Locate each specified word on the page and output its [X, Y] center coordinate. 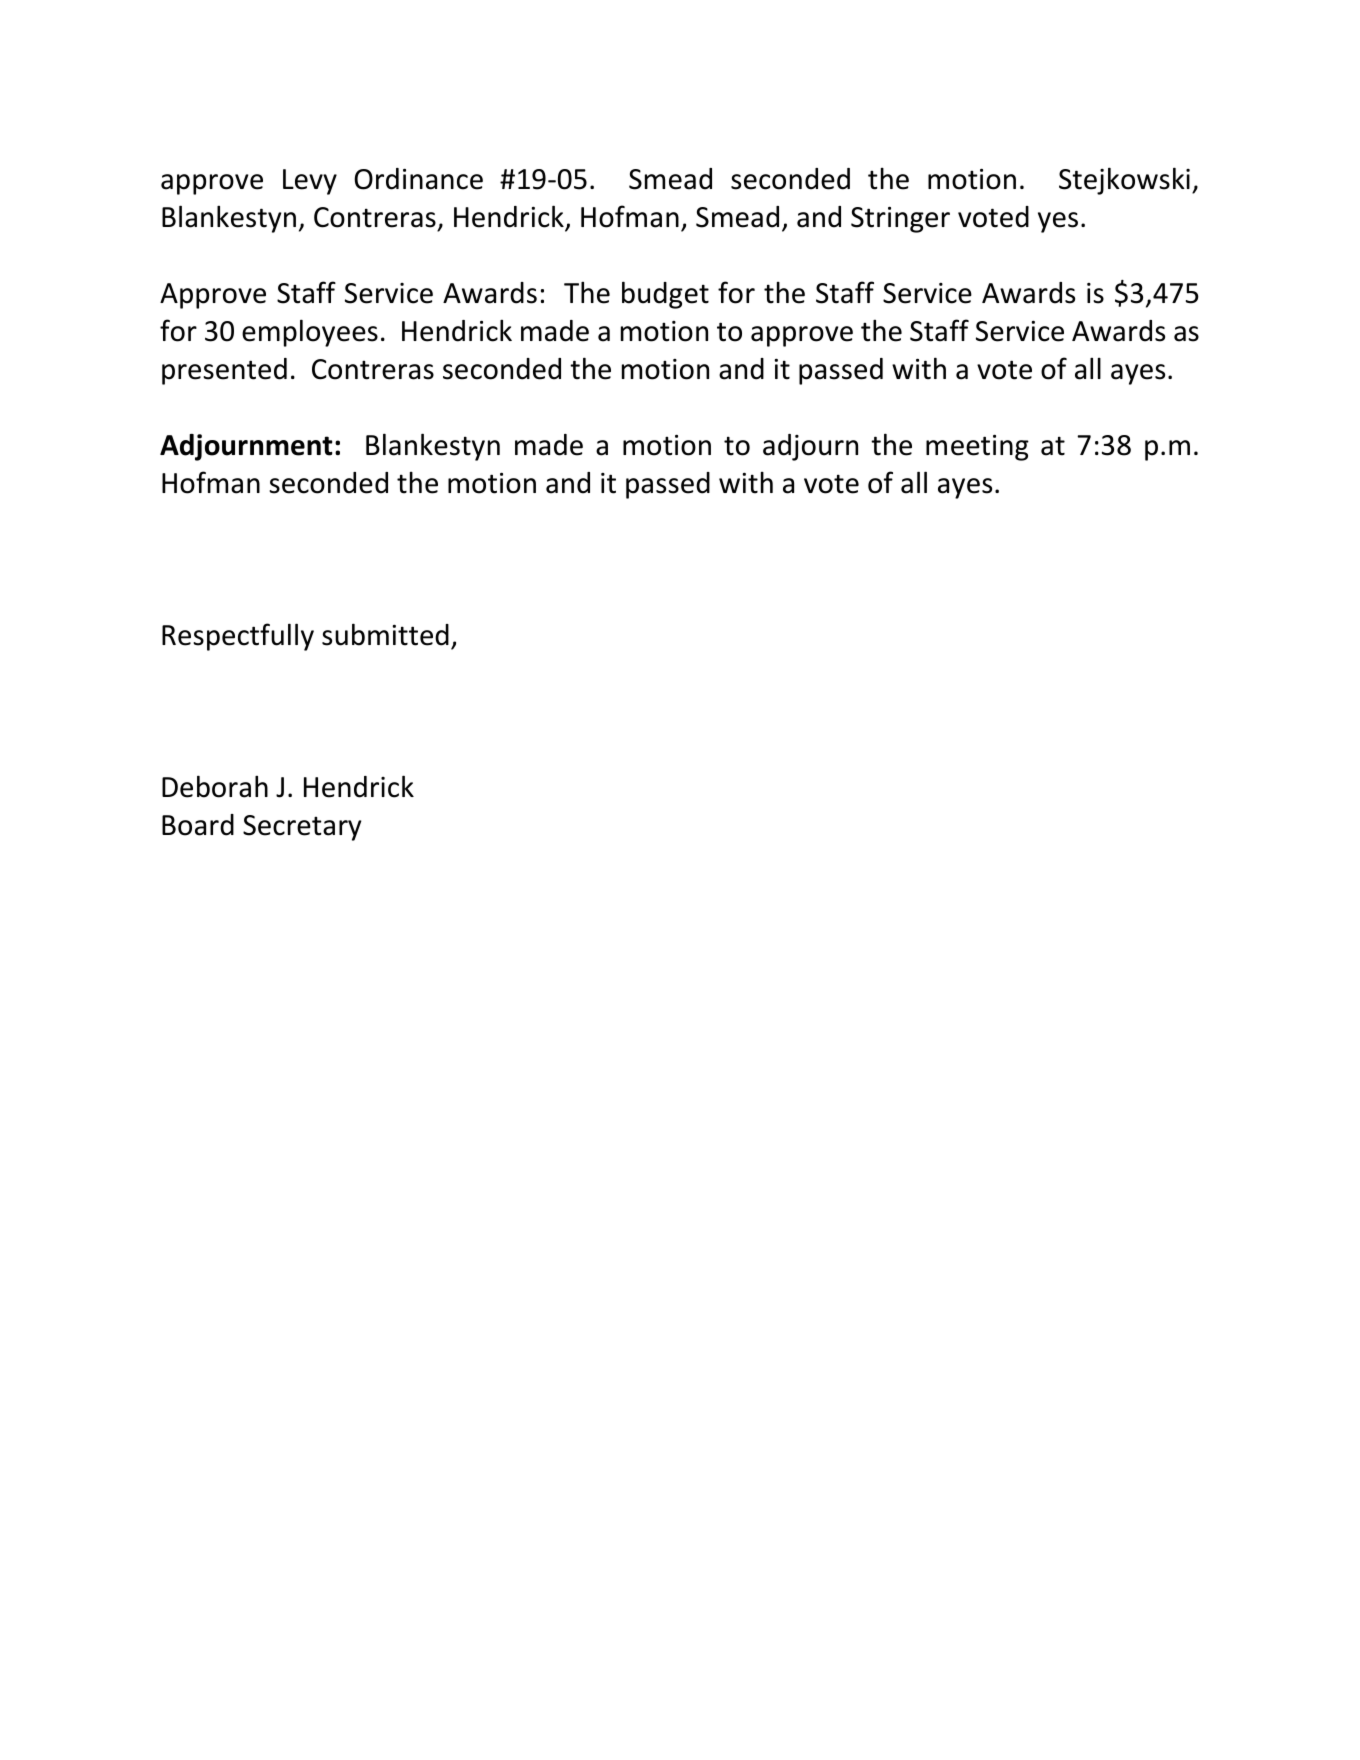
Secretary [302, 828]
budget [665, 295]
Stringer [900, 220]
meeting [977, 448]
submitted [385, 634]
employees [310, 333]
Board [198, 825]
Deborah [215, 786]
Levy [310, 182]
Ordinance [418, 179]
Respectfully [238, 637]
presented [224, 371]
